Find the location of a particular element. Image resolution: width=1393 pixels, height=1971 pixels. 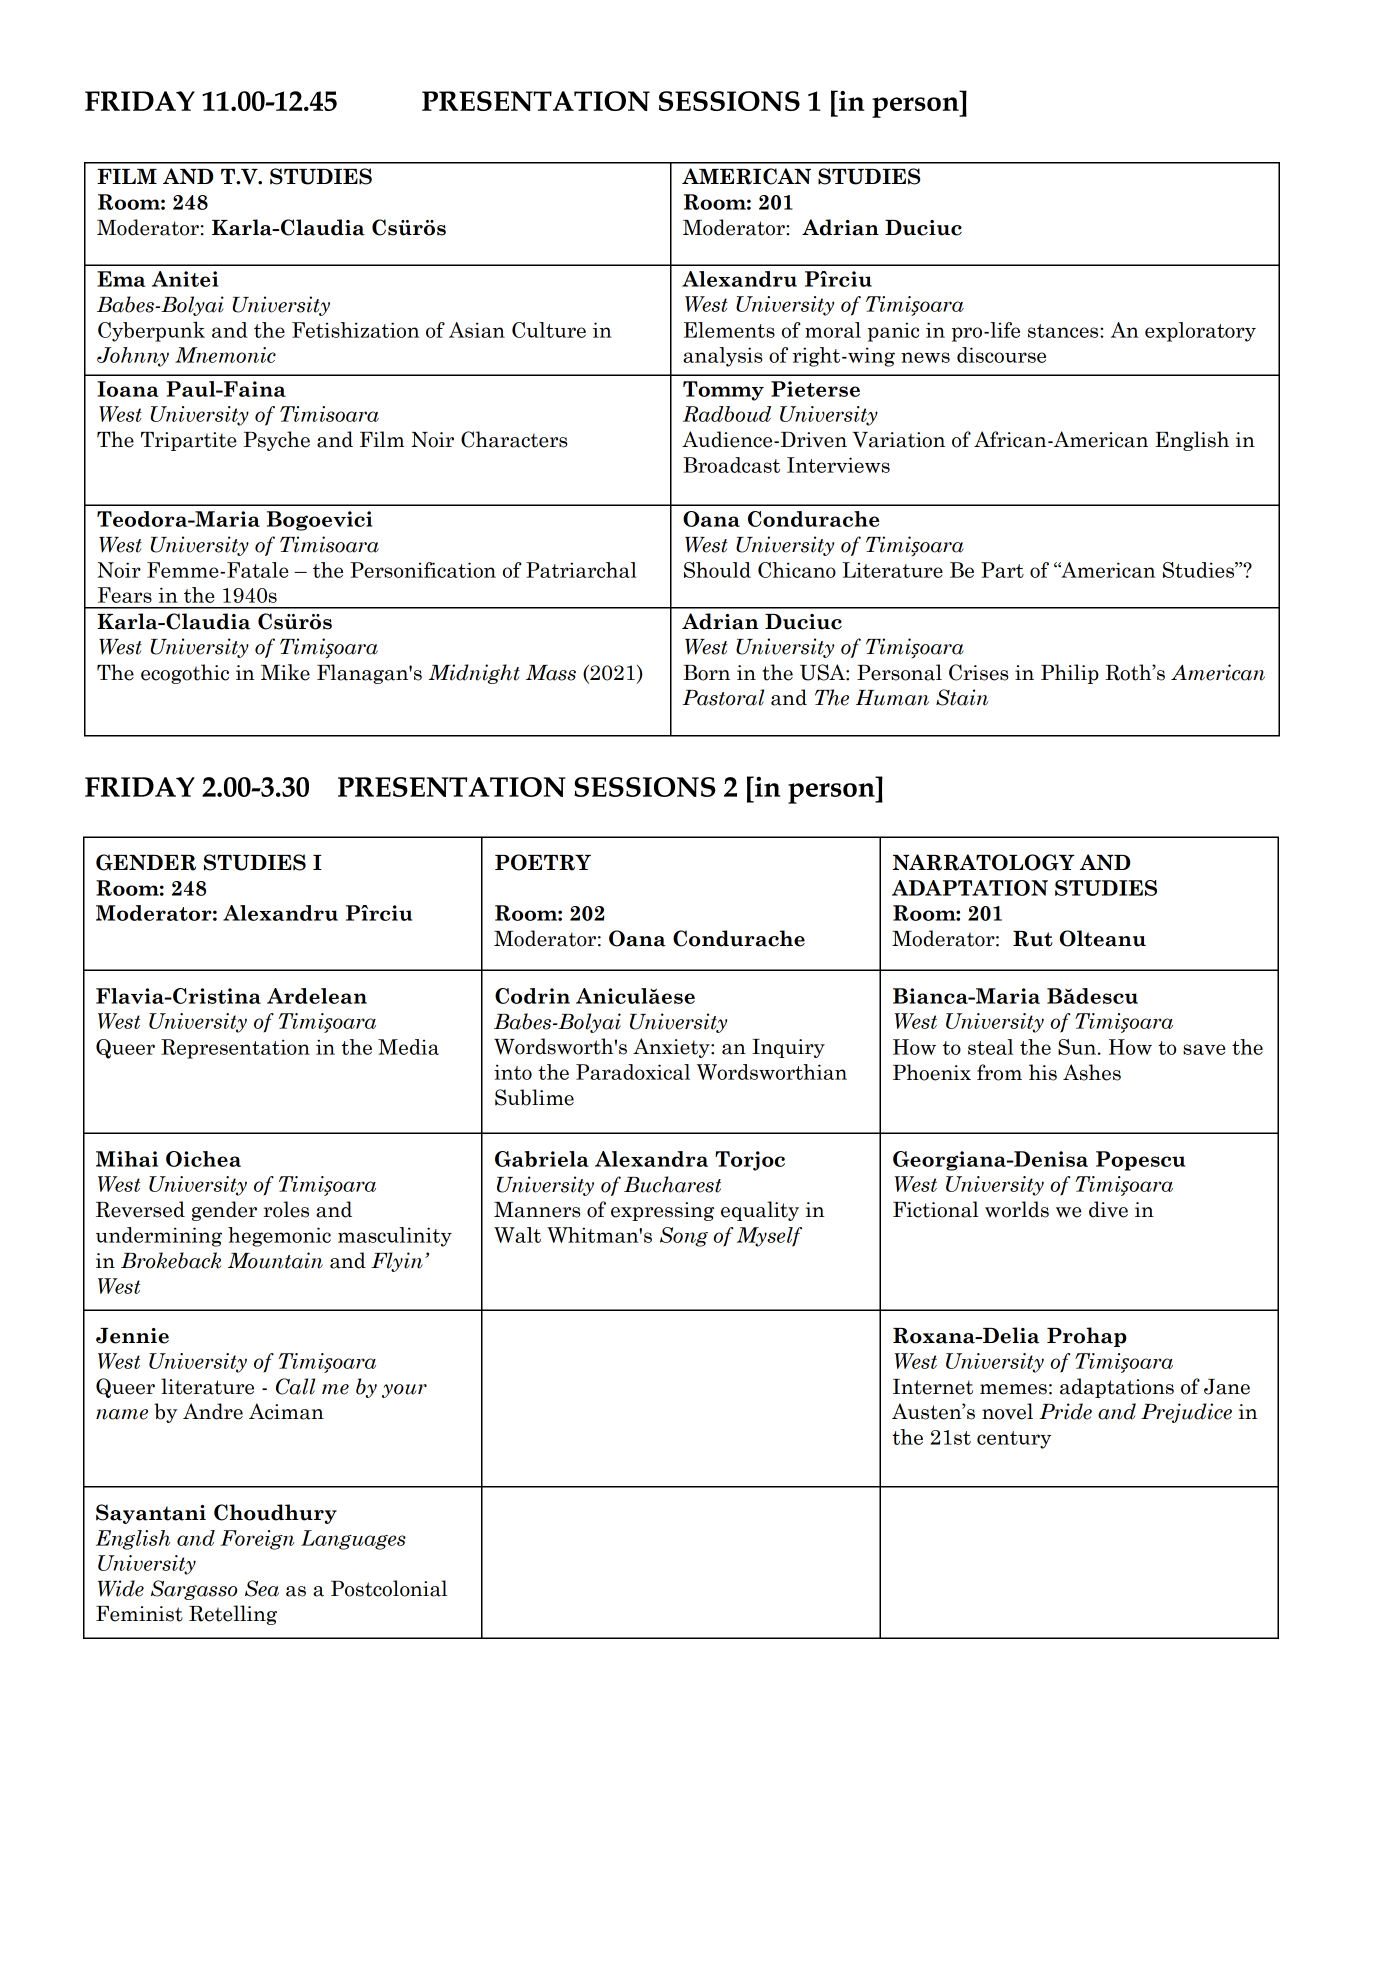

Rut is located at coordinates (1033, 939).
